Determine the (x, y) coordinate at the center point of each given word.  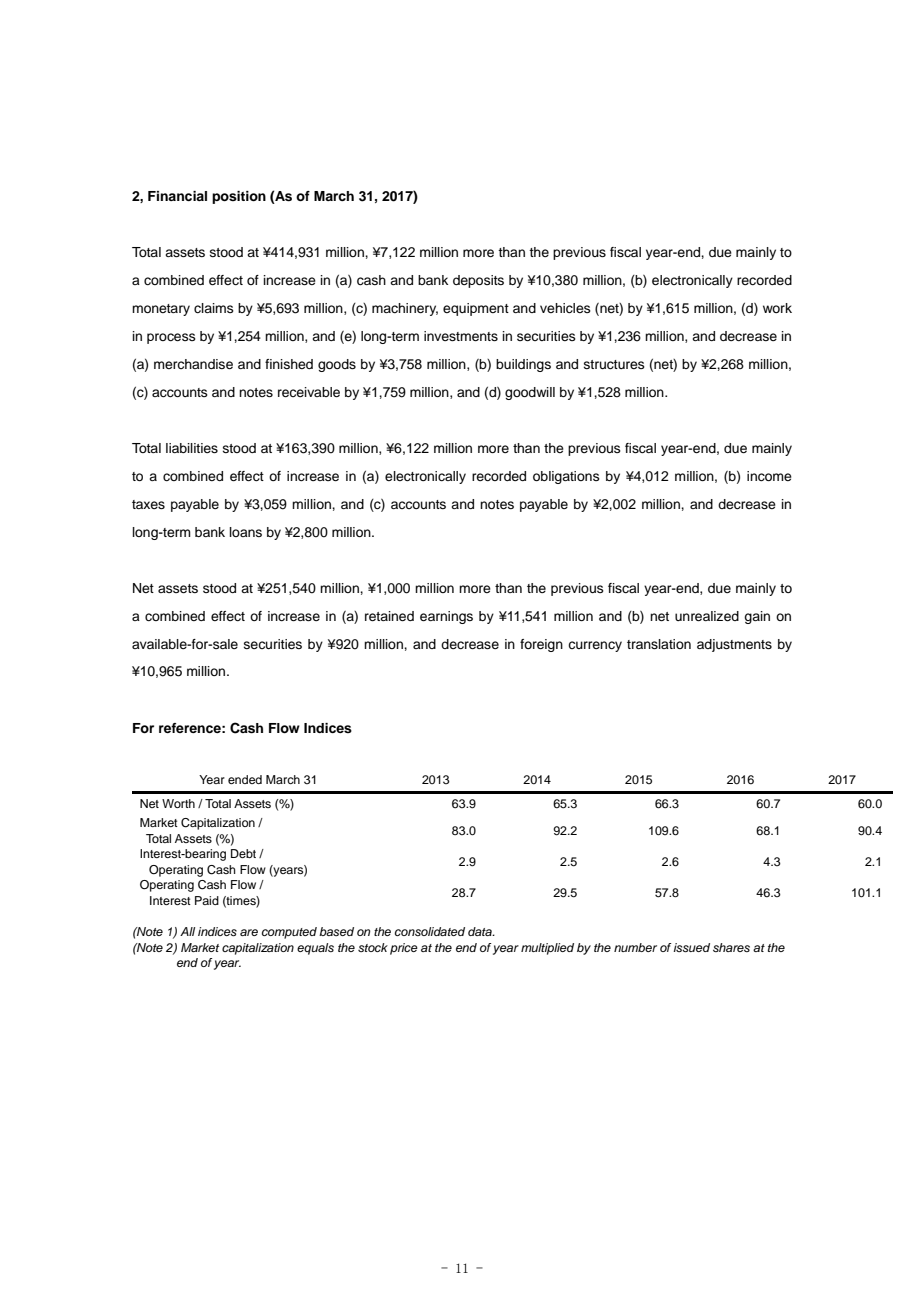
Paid (207, 900)
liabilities (192, 448)
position (239, 197)
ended (245, 779)
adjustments (734, 645)
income (769, 476)
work (777, 308)
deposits (478, 281)
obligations (566, 477)
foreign (541, 645)
